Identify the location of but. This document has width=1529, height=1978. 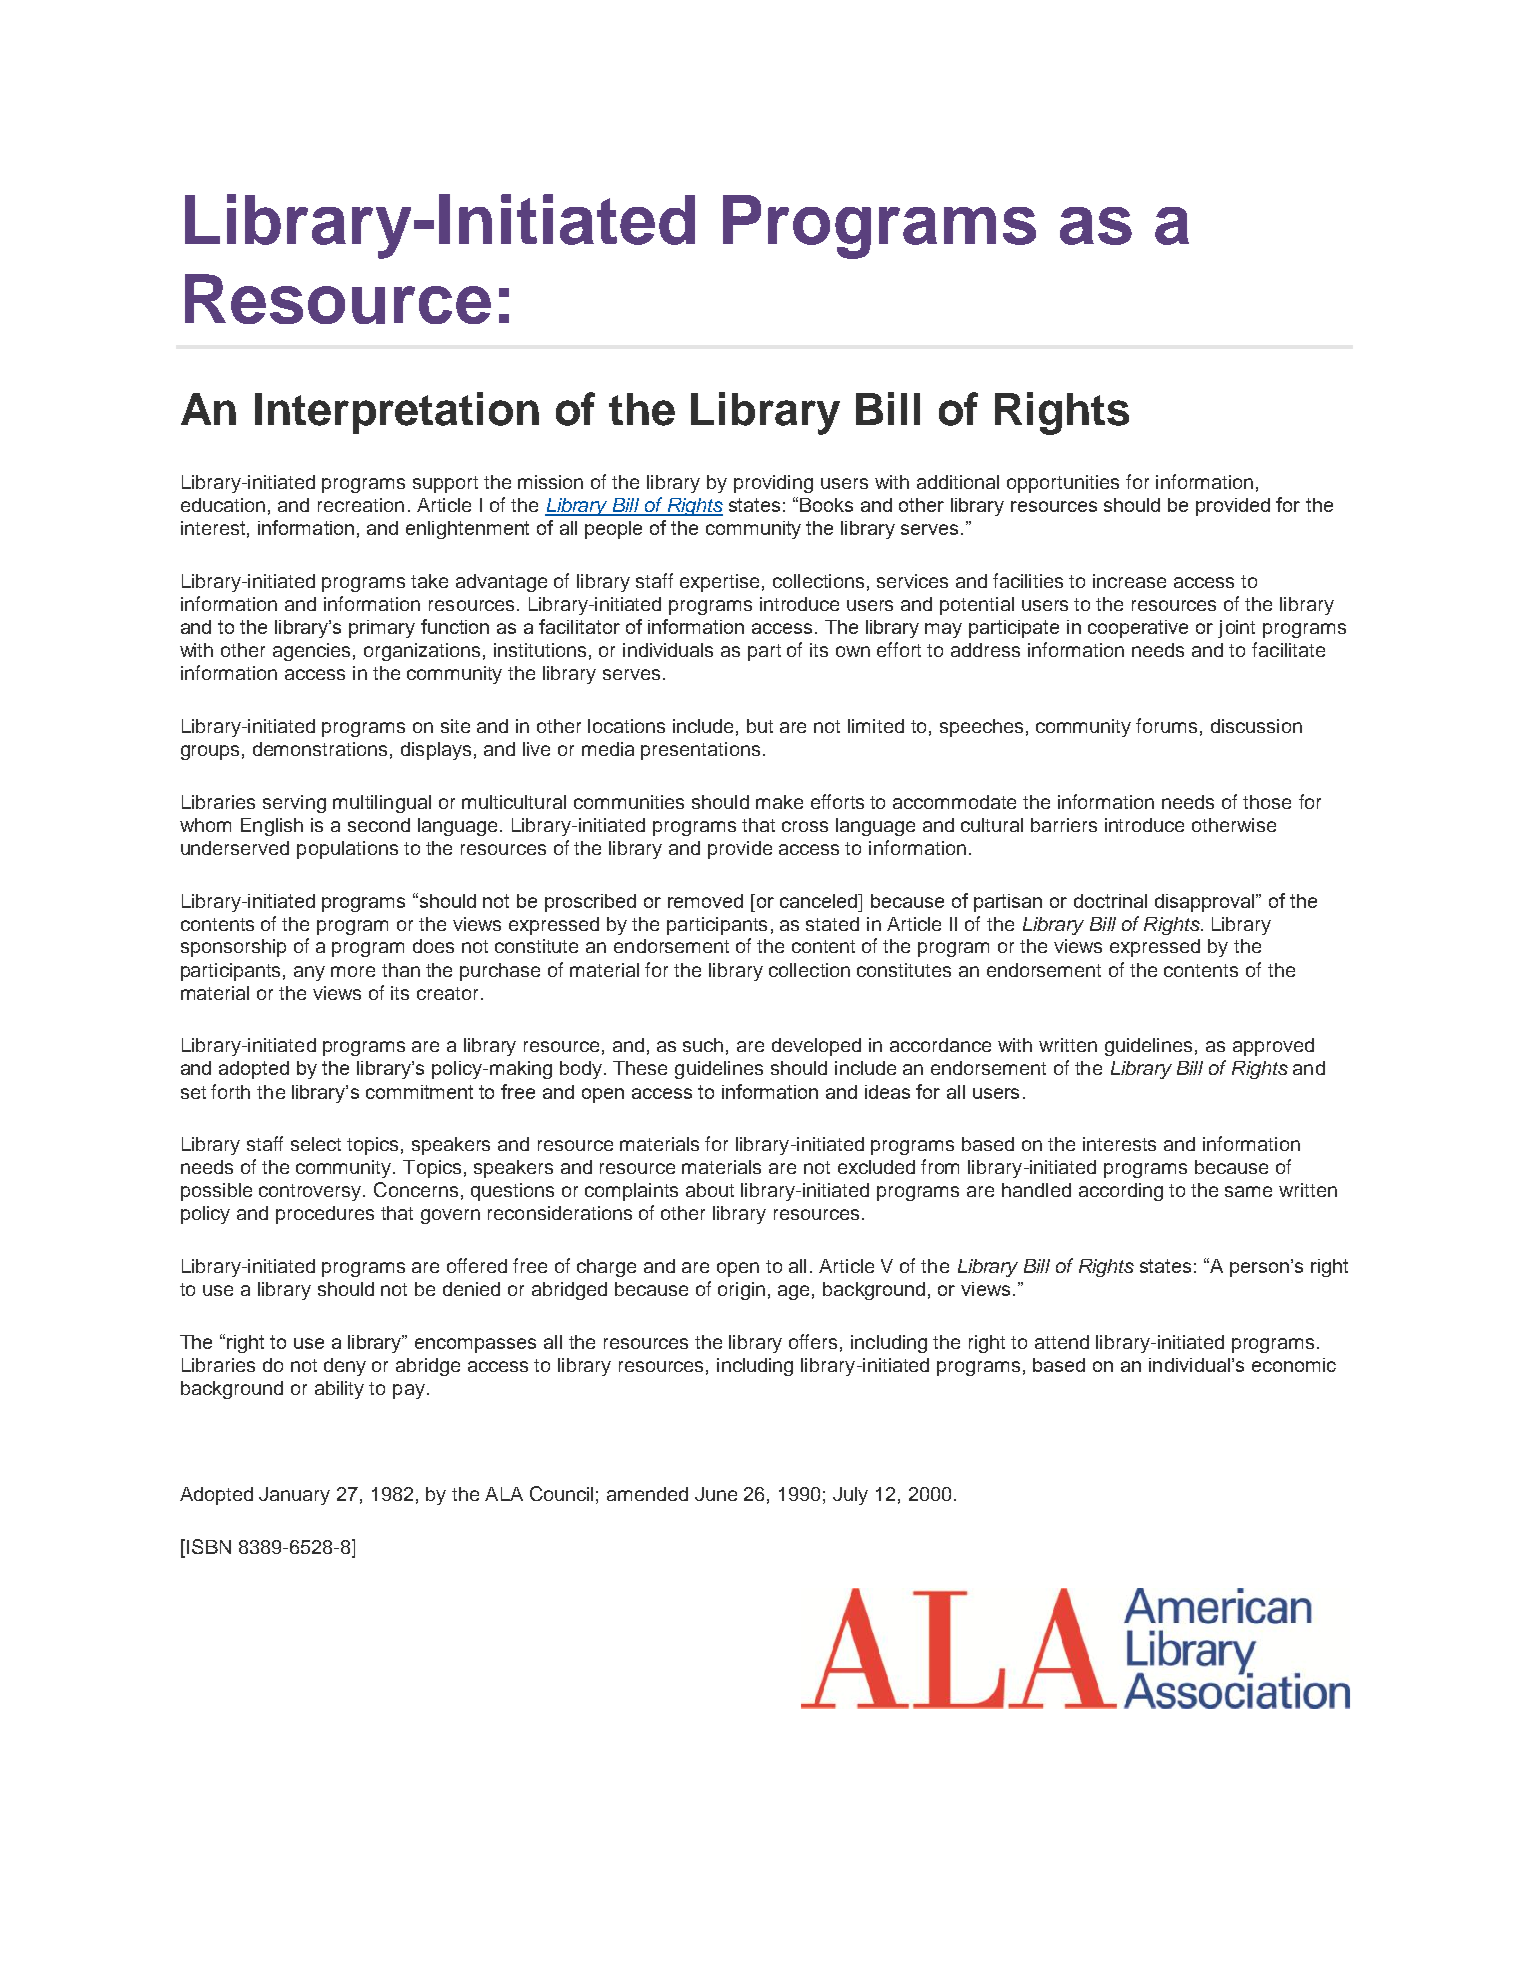
(760, 726).
